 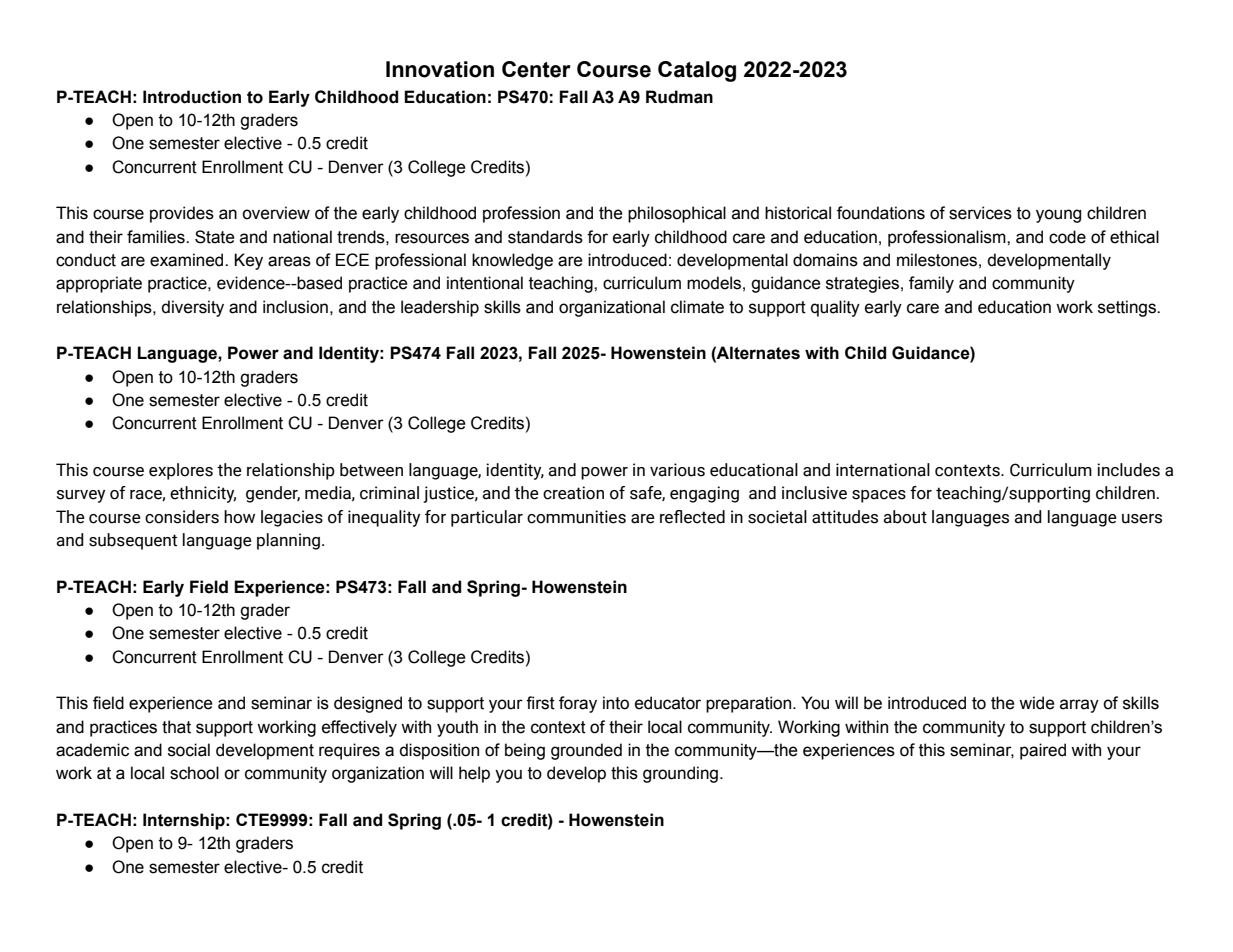 What do you see at coordinates (1128, 470) in the screenshot?
I see `includes` at bounding box center [1128, 470].
